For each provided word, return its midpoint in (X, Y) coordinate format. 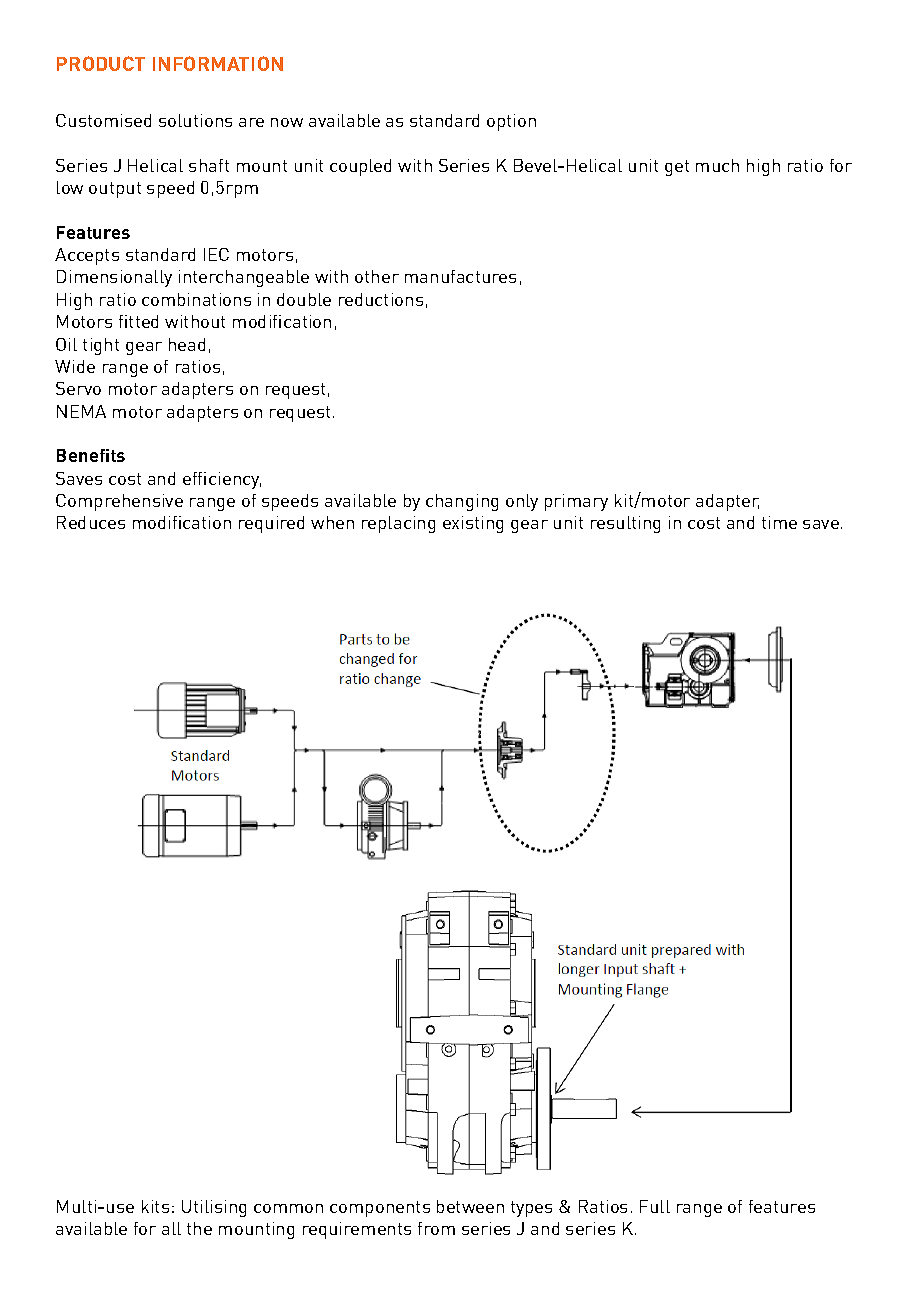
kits (155, 1206)
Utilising (214, 1208)
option (511, 122)
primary (576, 502)
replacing (398, 524)
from (436, 1228)
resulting (625, 524)
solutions (195, 120)
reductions (381, 299)
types (531, 1209)
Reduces (91, 522)
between (470, 1206)
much (717, 165)
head (187, 344)
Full (655, 1206)
